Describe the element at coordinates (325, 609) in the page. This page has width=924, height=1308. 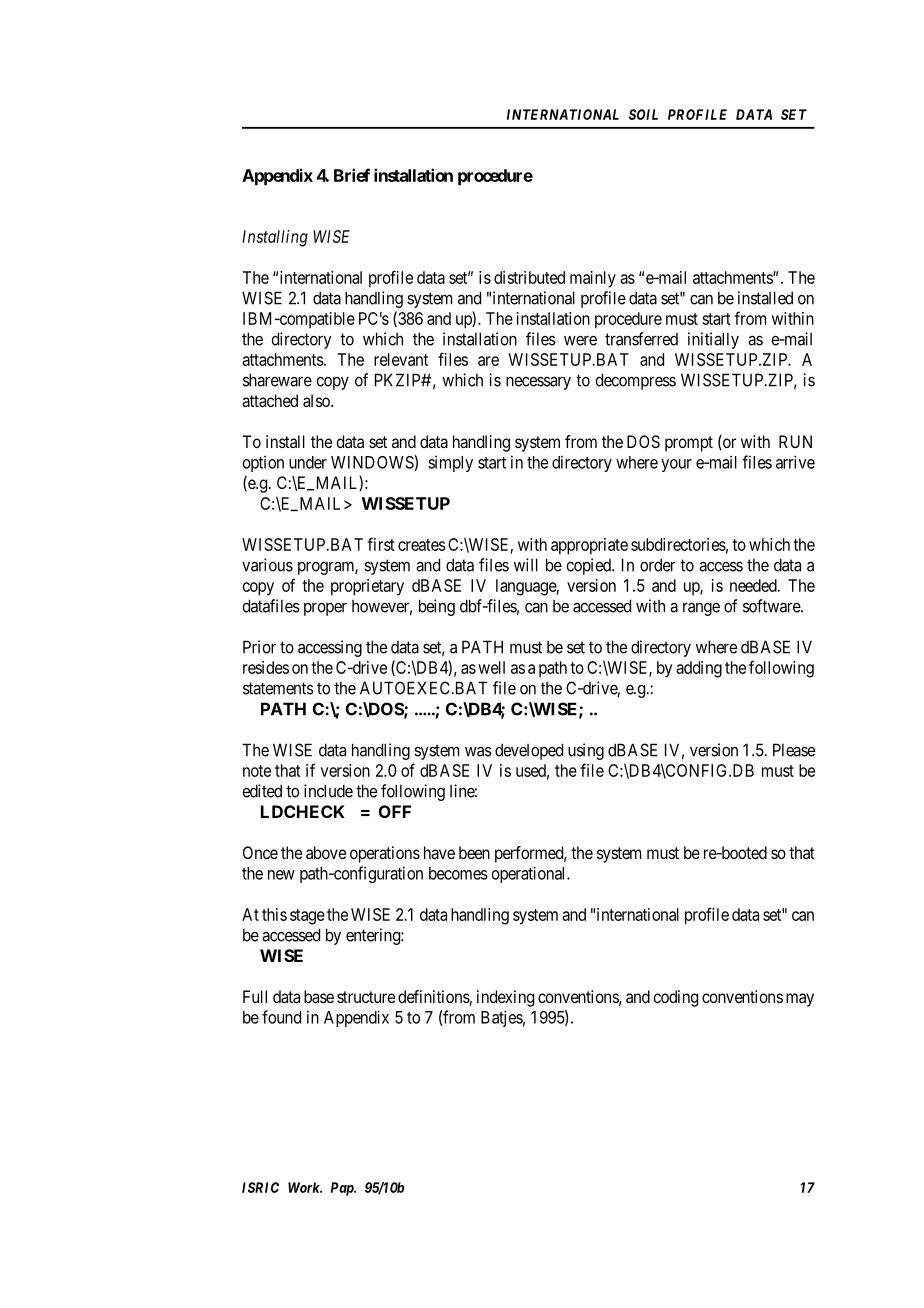
I see `proper` at that location.
